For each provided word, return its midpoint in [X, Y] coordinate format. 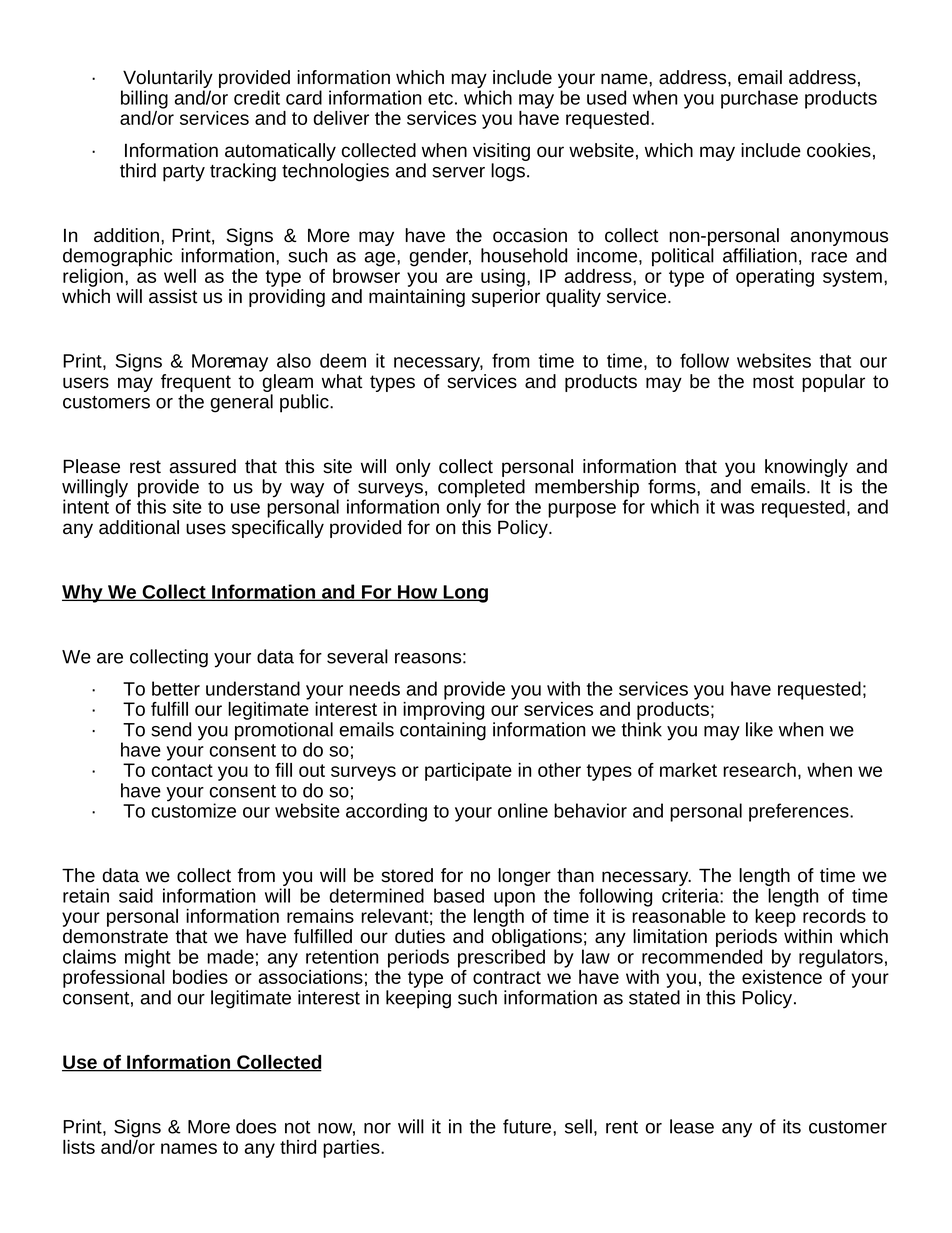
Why [83, 593]
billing [144, 99]
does [256, 1126]
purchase [759, 99]
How [418, 593]
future [528, 1126]
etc [440, 98]
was [737, 508]
